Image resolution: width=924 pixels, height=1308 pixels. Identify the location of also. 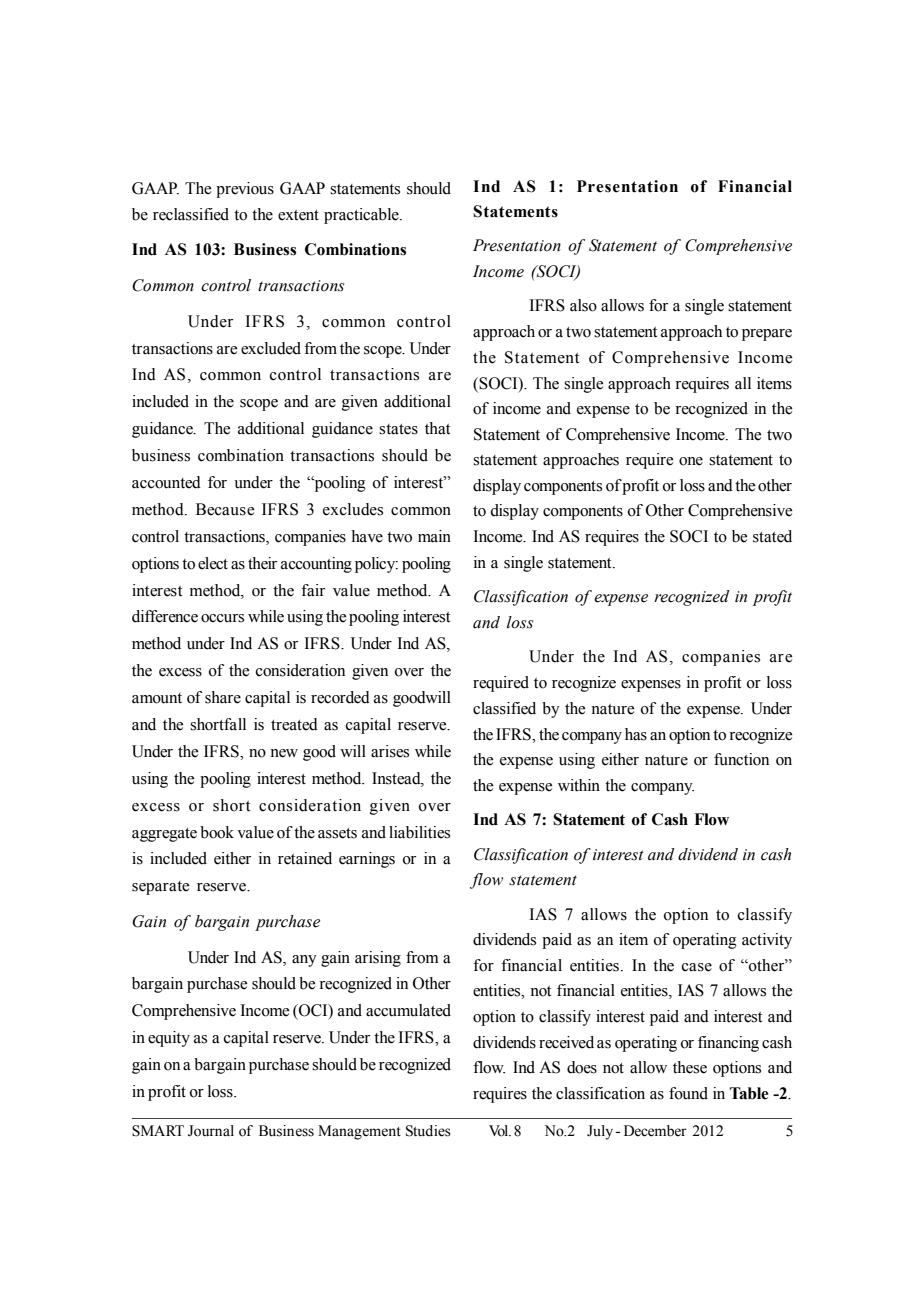
(583, 305).
